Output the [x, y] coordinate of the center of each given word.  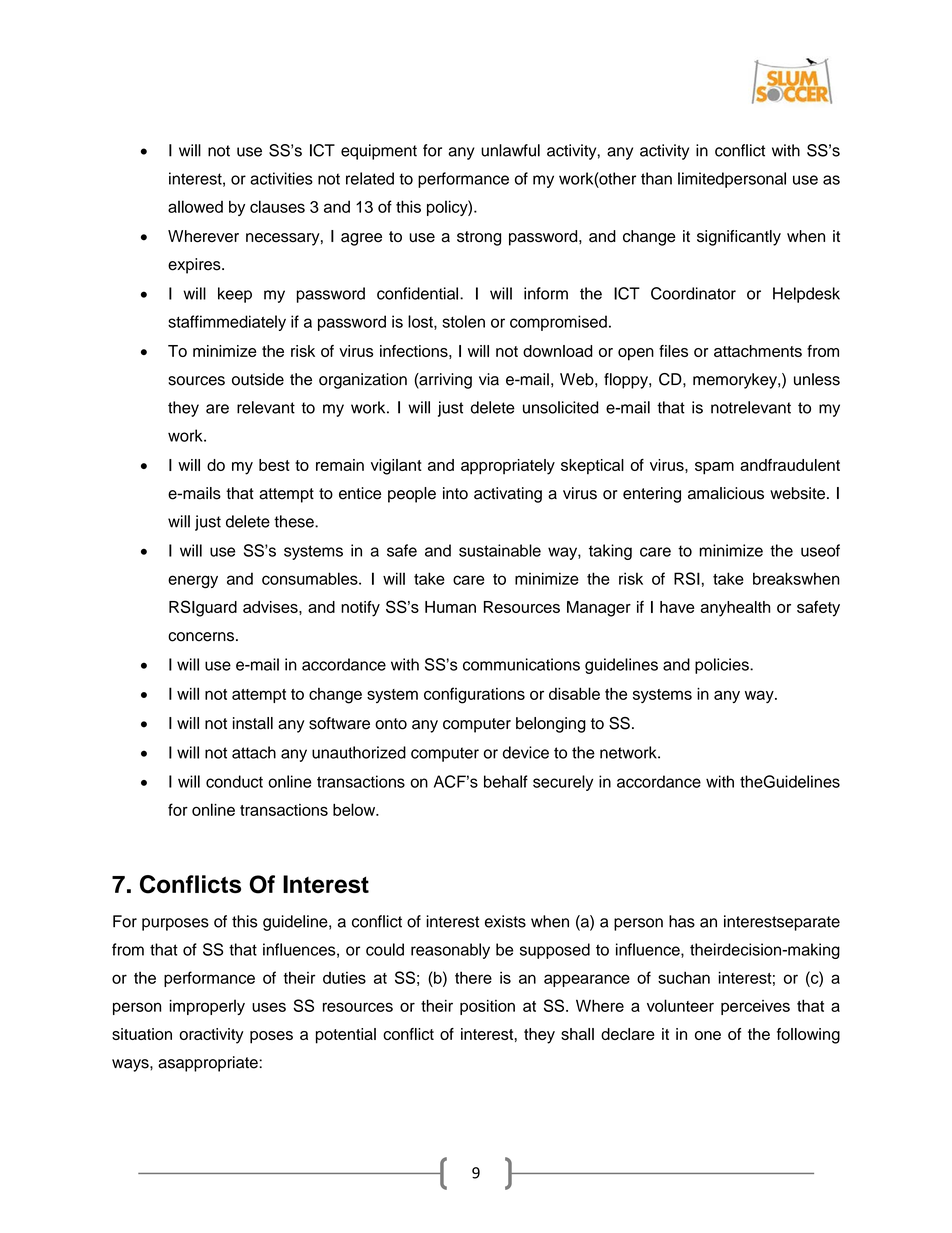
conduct [234, 781]
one [708, 1035]
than [656, 178]
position [487, 1007]
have [677, 607]
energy [193, 582]
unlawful [510, 150]
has [682, 921]
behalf [506, 781]
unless [817, 379]
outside [258, 379]
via [489, 379]
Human [450, 607]
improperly [207, 1007]
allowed [195, 206]
